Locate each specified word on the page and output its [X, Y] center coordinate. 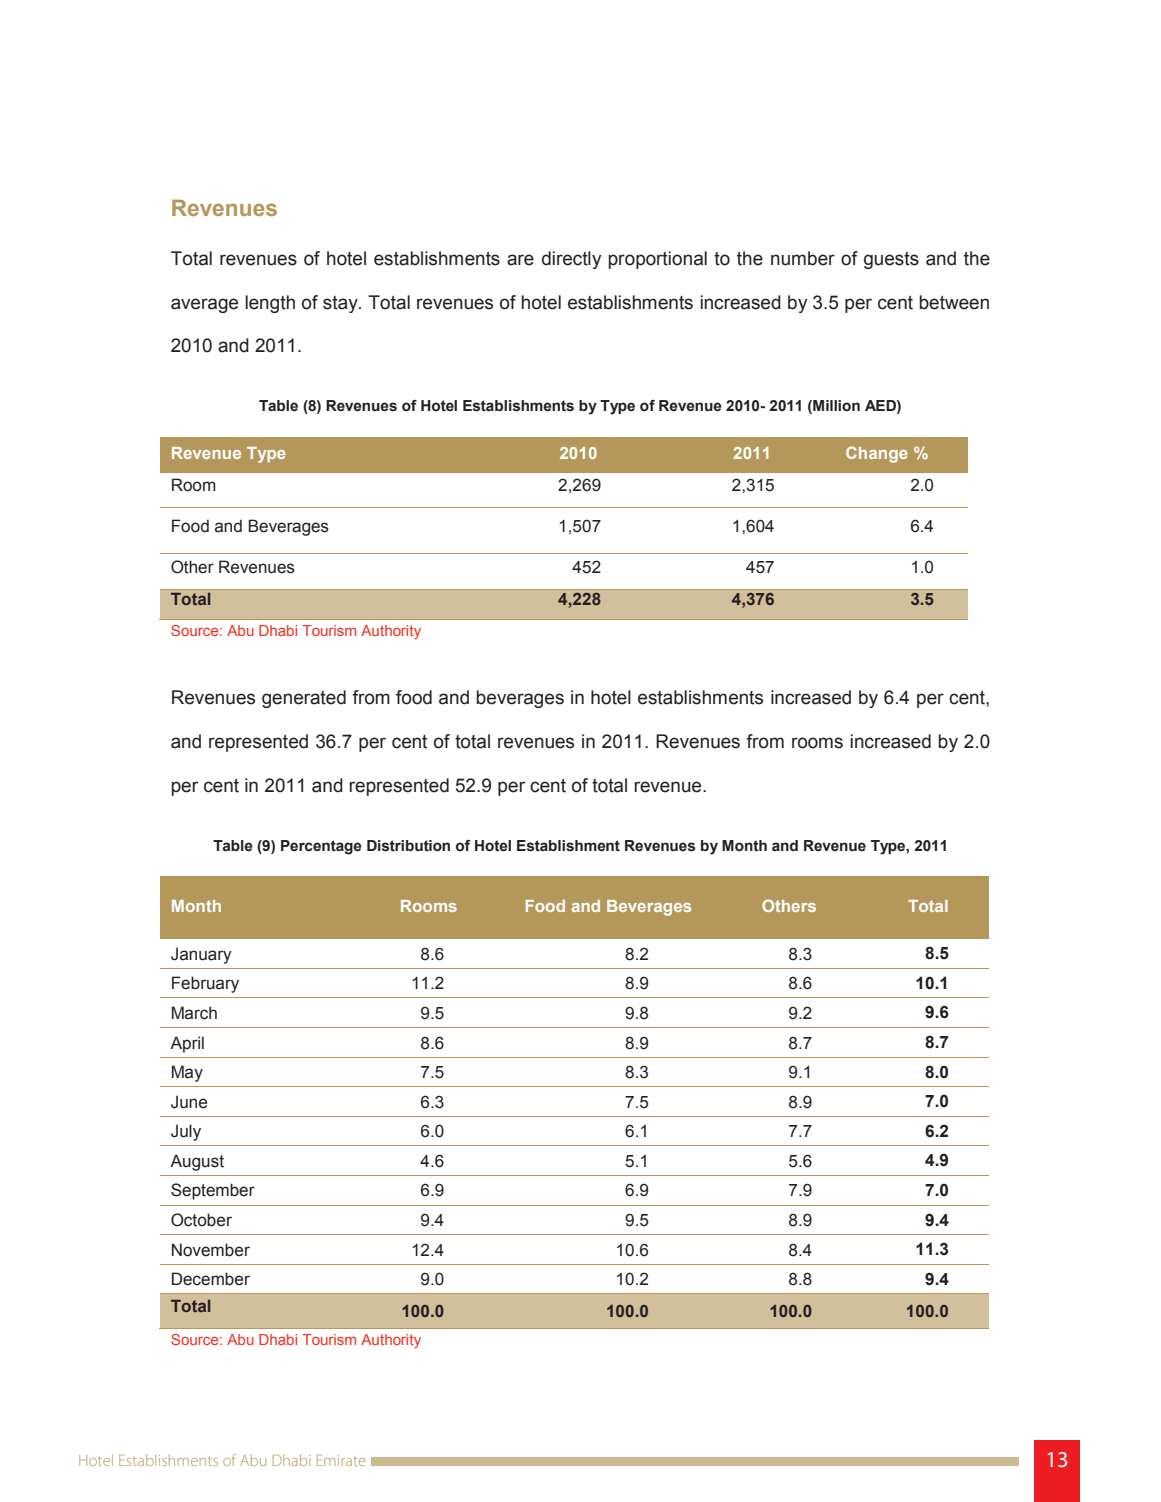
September [213, 1191]
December [211, 1279]
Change [877, 454]
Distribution [408, 846]
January [201, 955]
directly [571, 260]
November [211, 1250]
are [520, 260]
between [954, 302]
